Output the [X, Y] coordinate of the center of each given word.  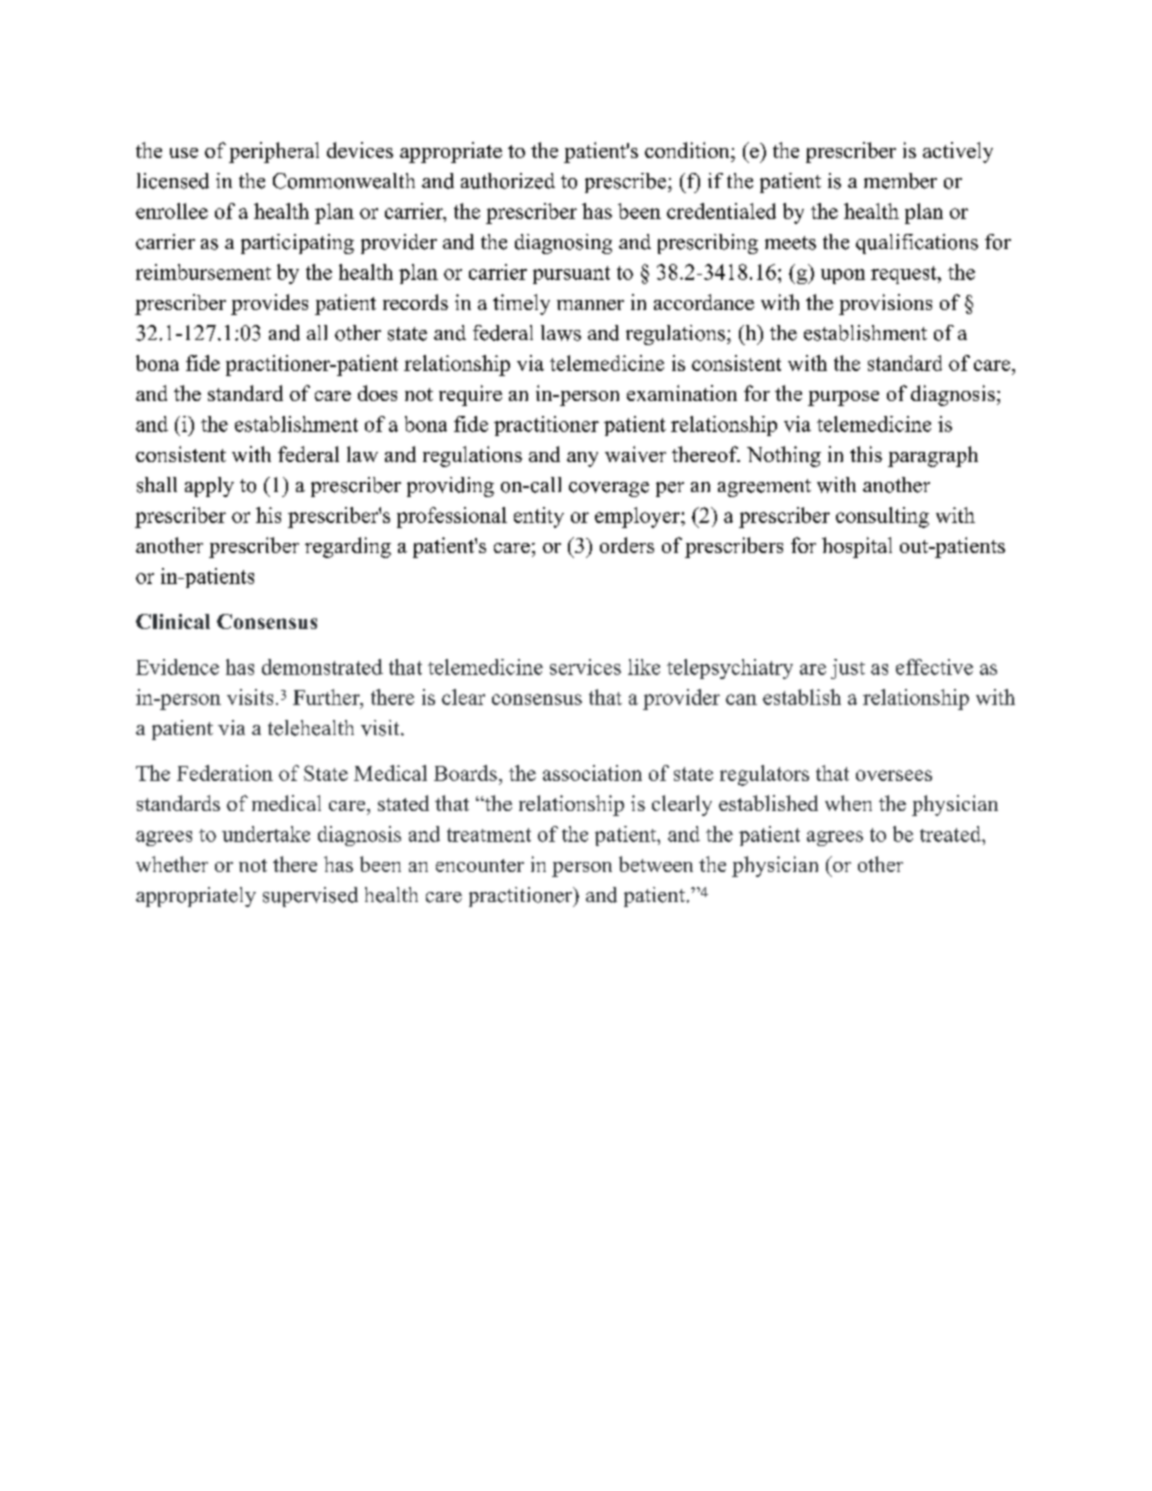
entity [539, 517]
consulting [882, 517]
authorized [508, 181]
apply [209, 487]
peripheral [274, 152]
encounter [480, 865]
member [900, 181]
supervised [310, 897]
